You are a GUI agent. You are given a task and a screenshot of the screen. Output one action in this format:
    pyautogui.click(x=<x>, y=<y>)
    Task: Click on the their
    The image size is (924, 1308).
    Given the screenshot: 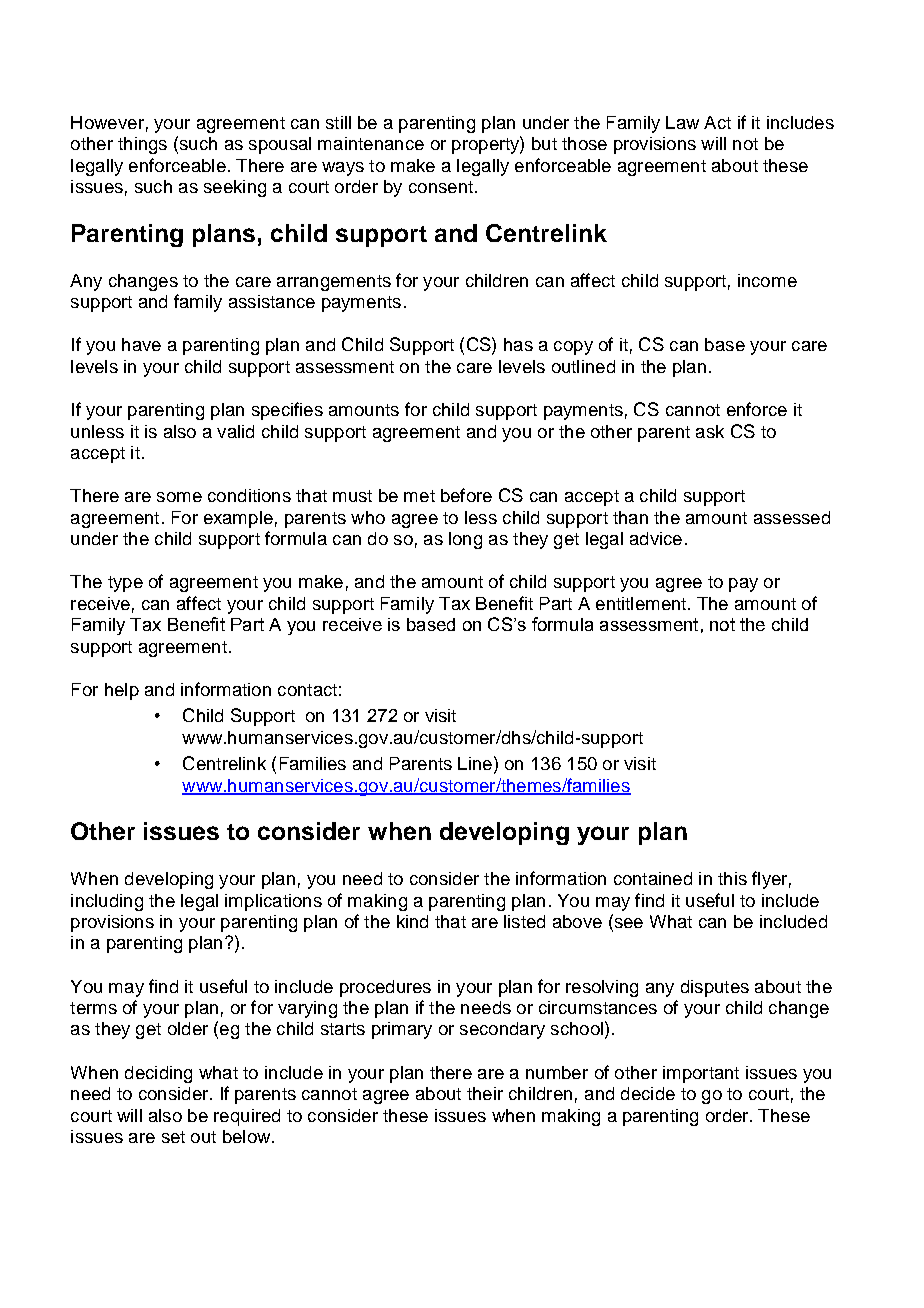 What is the action you would take?
    pyautogui.click(x=485, y=1093)
